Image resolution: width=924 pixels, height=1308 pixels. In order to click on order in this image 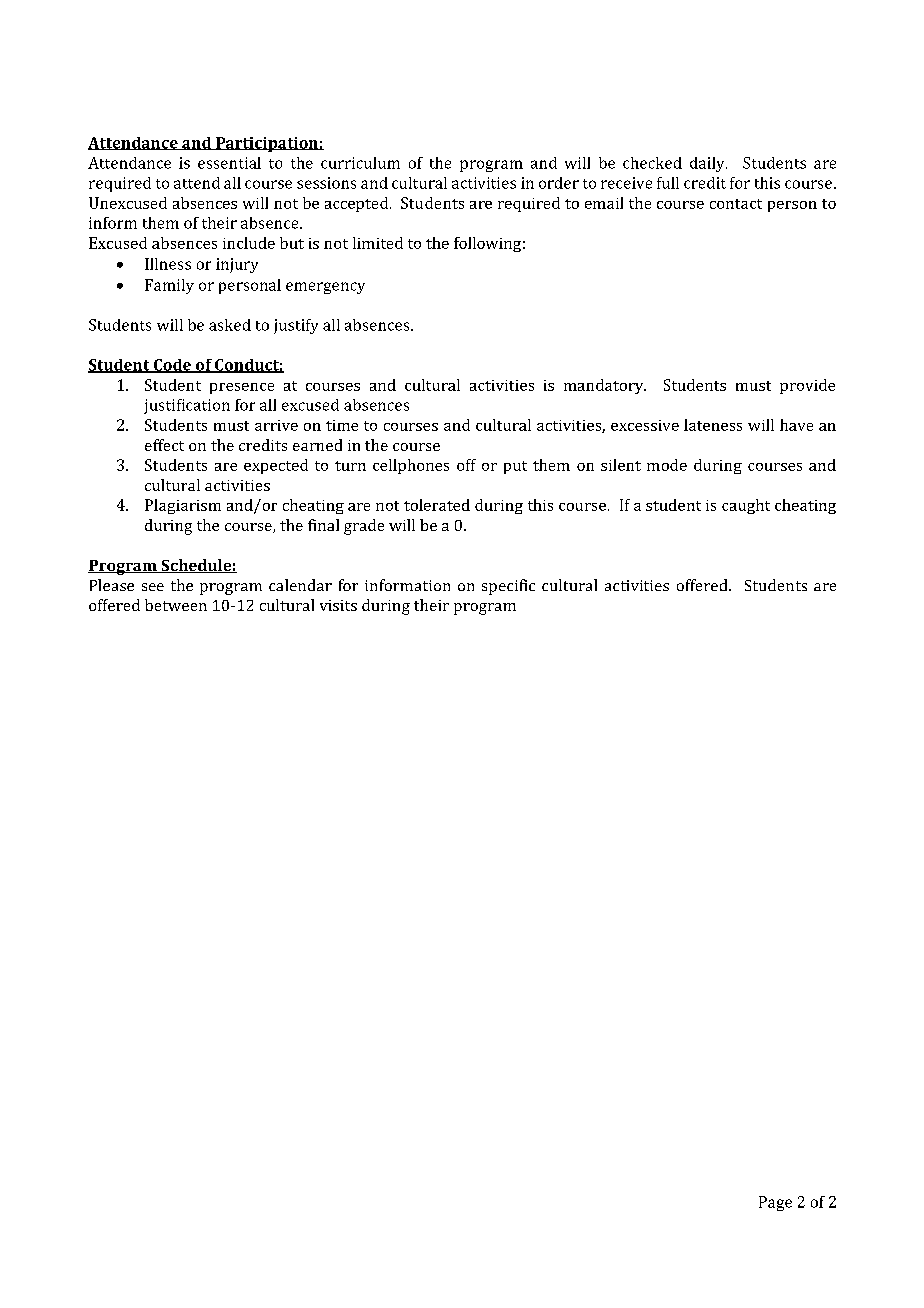, I will do `click(559, 183)`.
